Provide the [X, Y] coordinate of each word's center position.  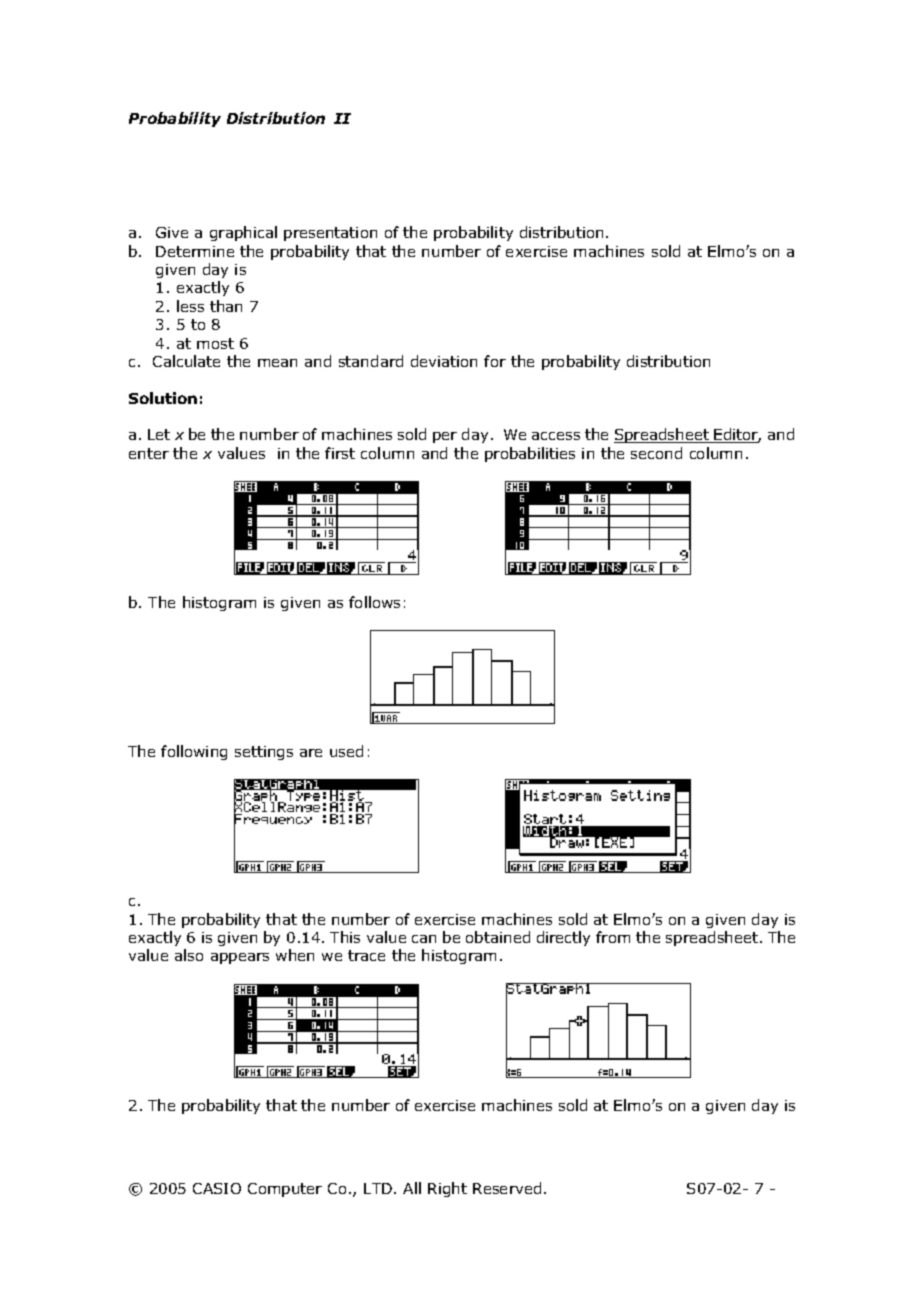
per [445, 437]
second [656, 453]
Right [447, 1189]
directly [563, 938]
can [424, 939]
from [613, 937]
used [346, 751]
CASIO [217, 1188]
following [194, 752]
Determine [195, 251]
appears [240, 958]
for [495, 361]
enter [149, 453]
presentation [330, 234]
